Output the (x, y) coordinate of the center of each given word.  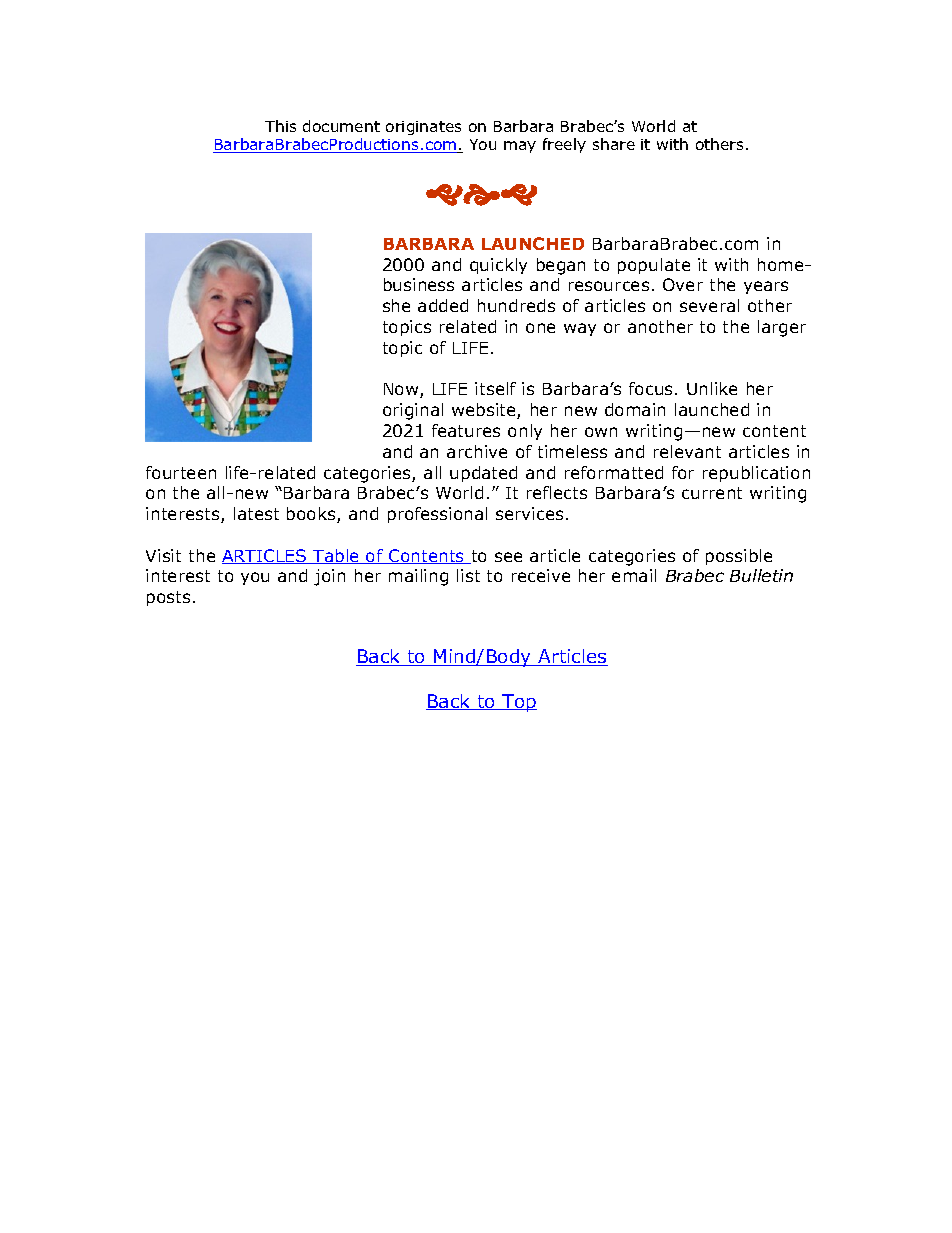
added (443, 305)
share (614, 144)
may (520, 147)
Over (683, 284)
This (280, 126)
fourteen (181, 472)
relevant (687, 451)
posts (168, 598)
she (396, 305)
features (466, 430)
